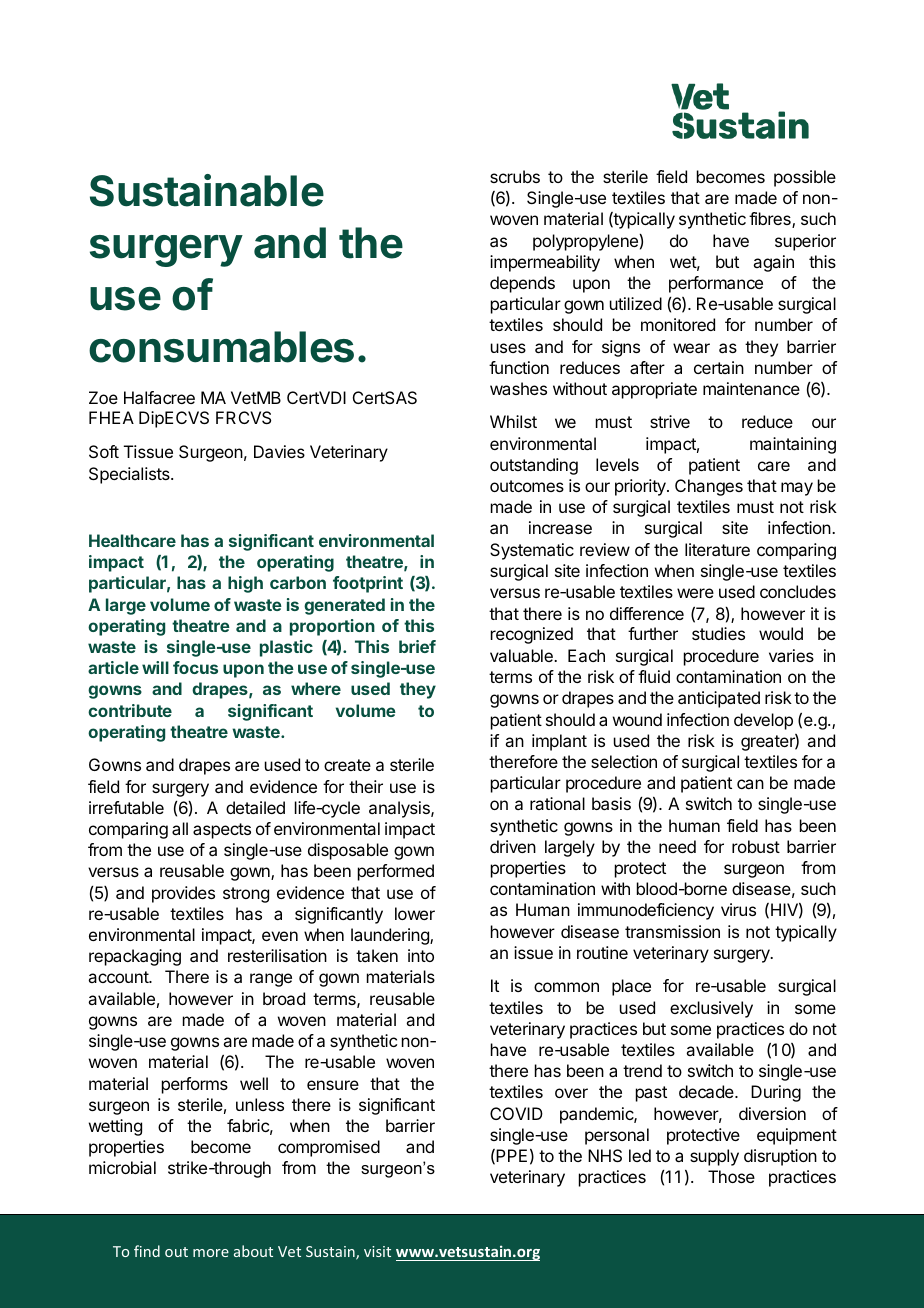 The image size is (924, 1308). I want to click on visit, so click(377, 1251).
